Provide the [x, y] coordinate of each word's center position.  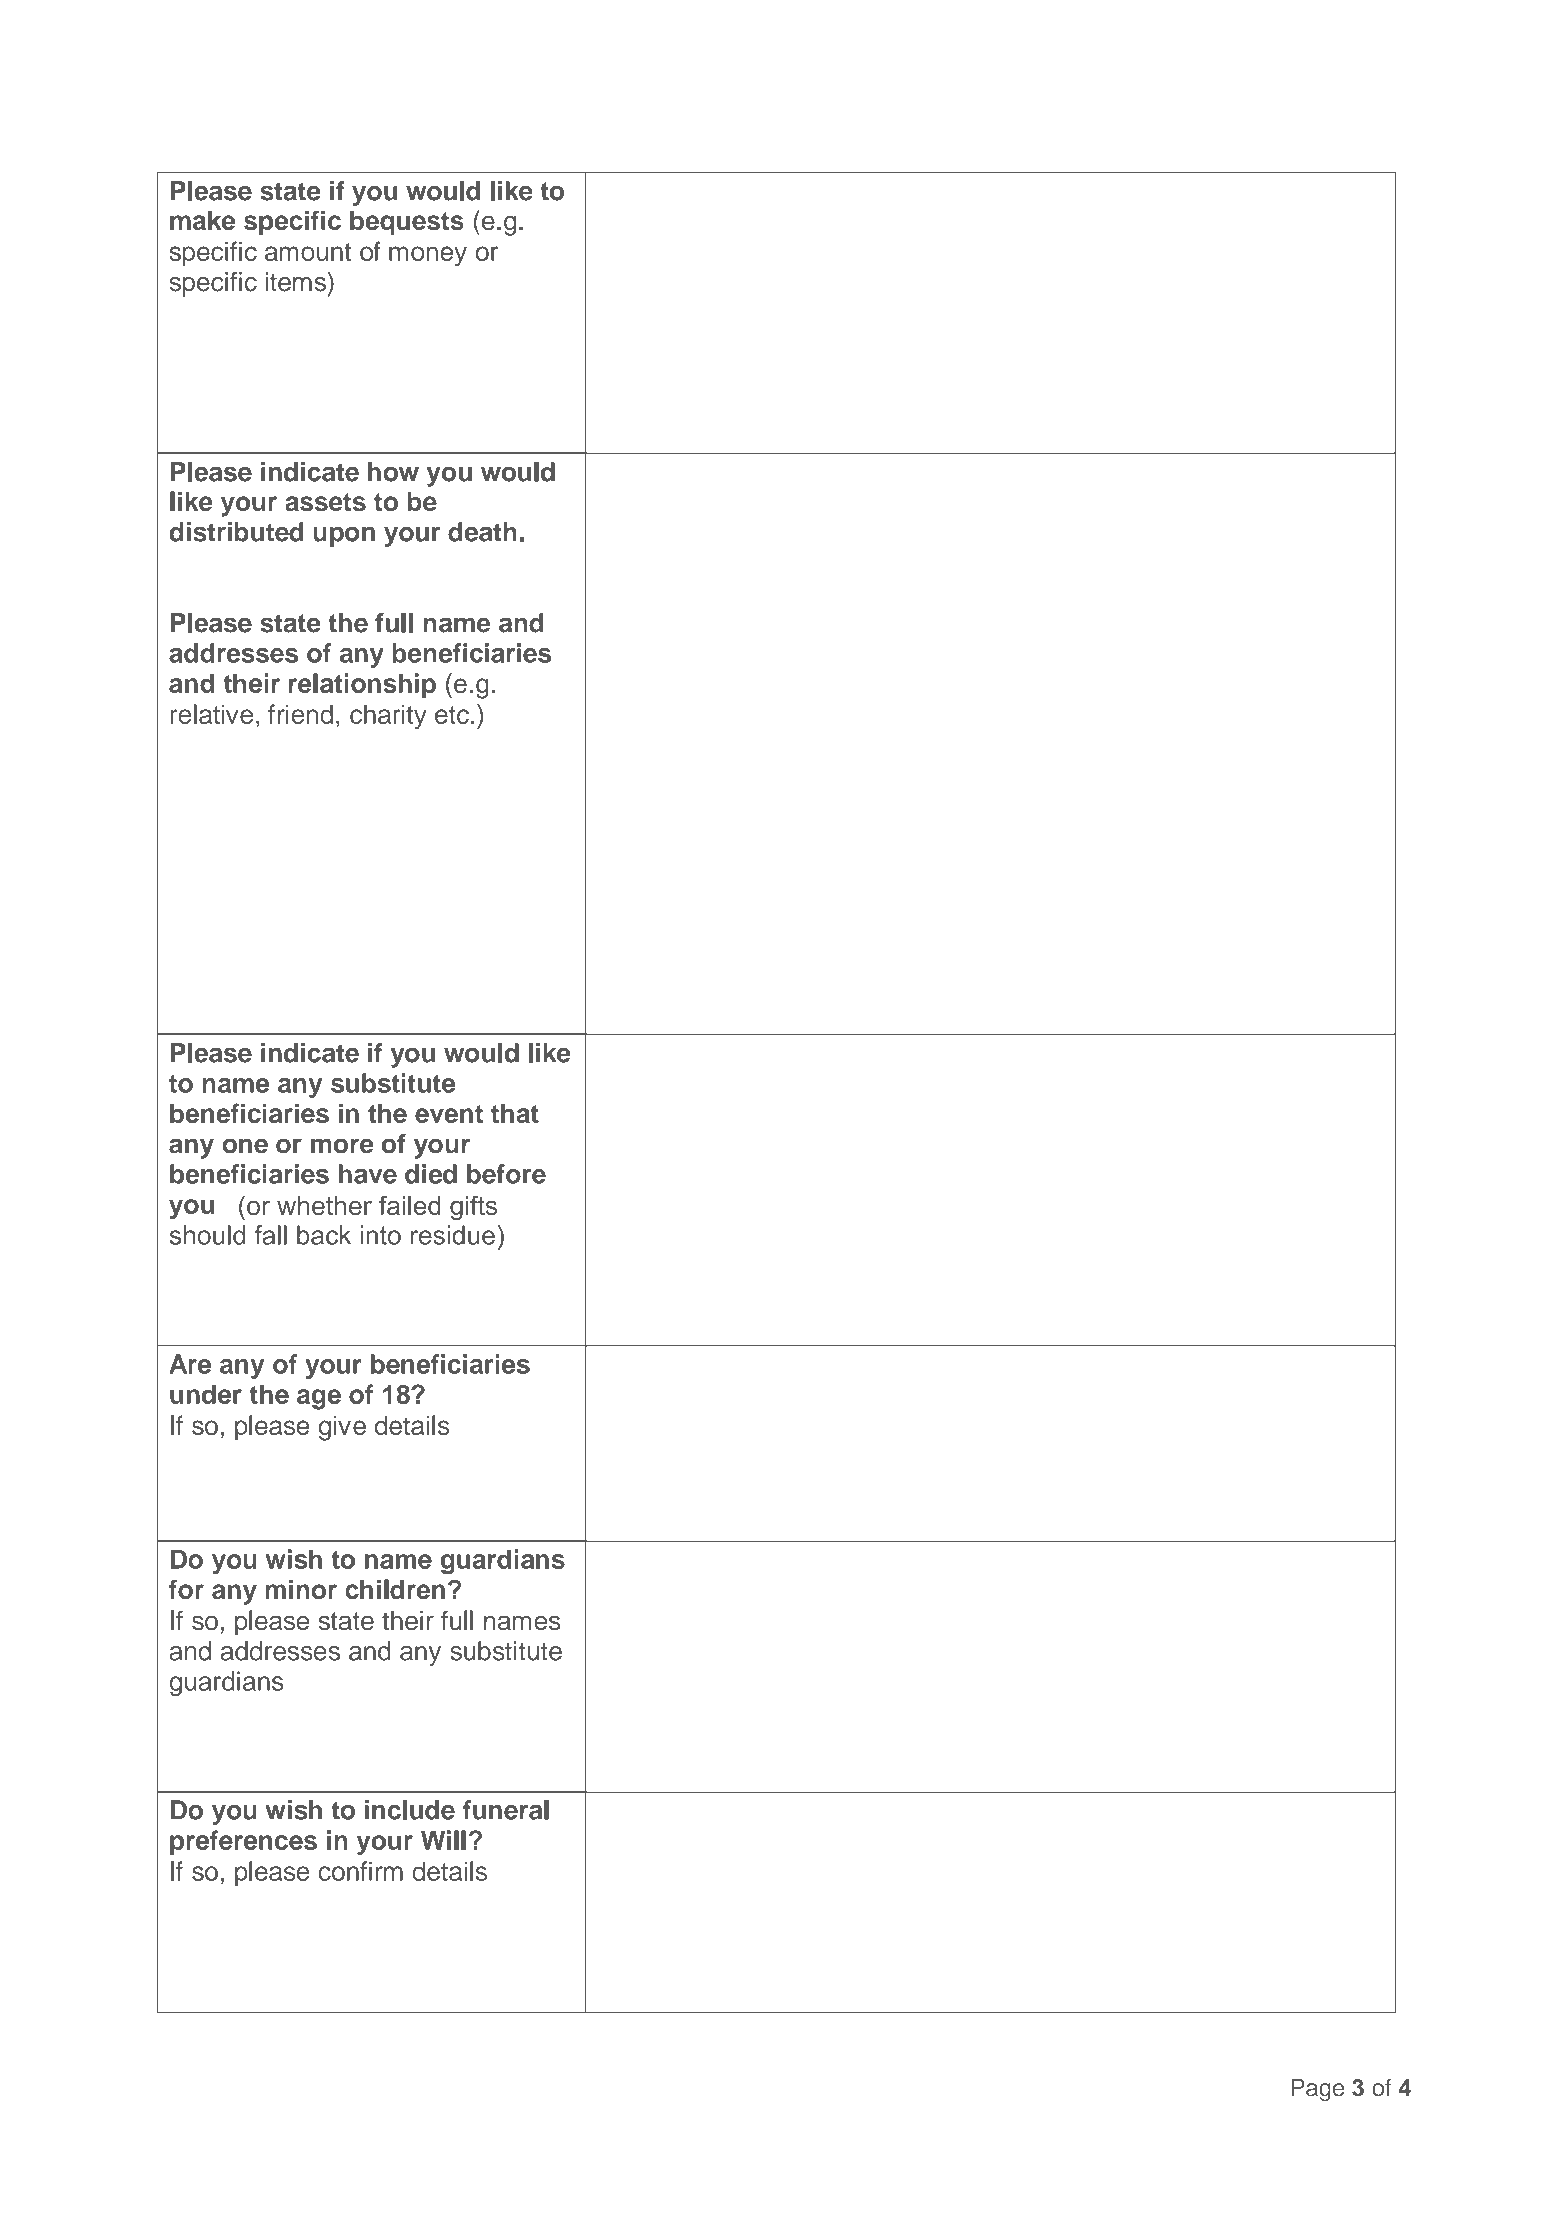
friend [300, 714]
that [515, 1113]
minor [301, 1589]
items [297, 281]
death [482, 532]
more [342, 1146]
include [410, 1810]
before [506, 1174]
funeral [506, 1810]
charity [388, 717]
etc [452, 715]
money [428, 256]
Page [1317, 2090]
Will [443, 1840]
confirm [361, 1871]
